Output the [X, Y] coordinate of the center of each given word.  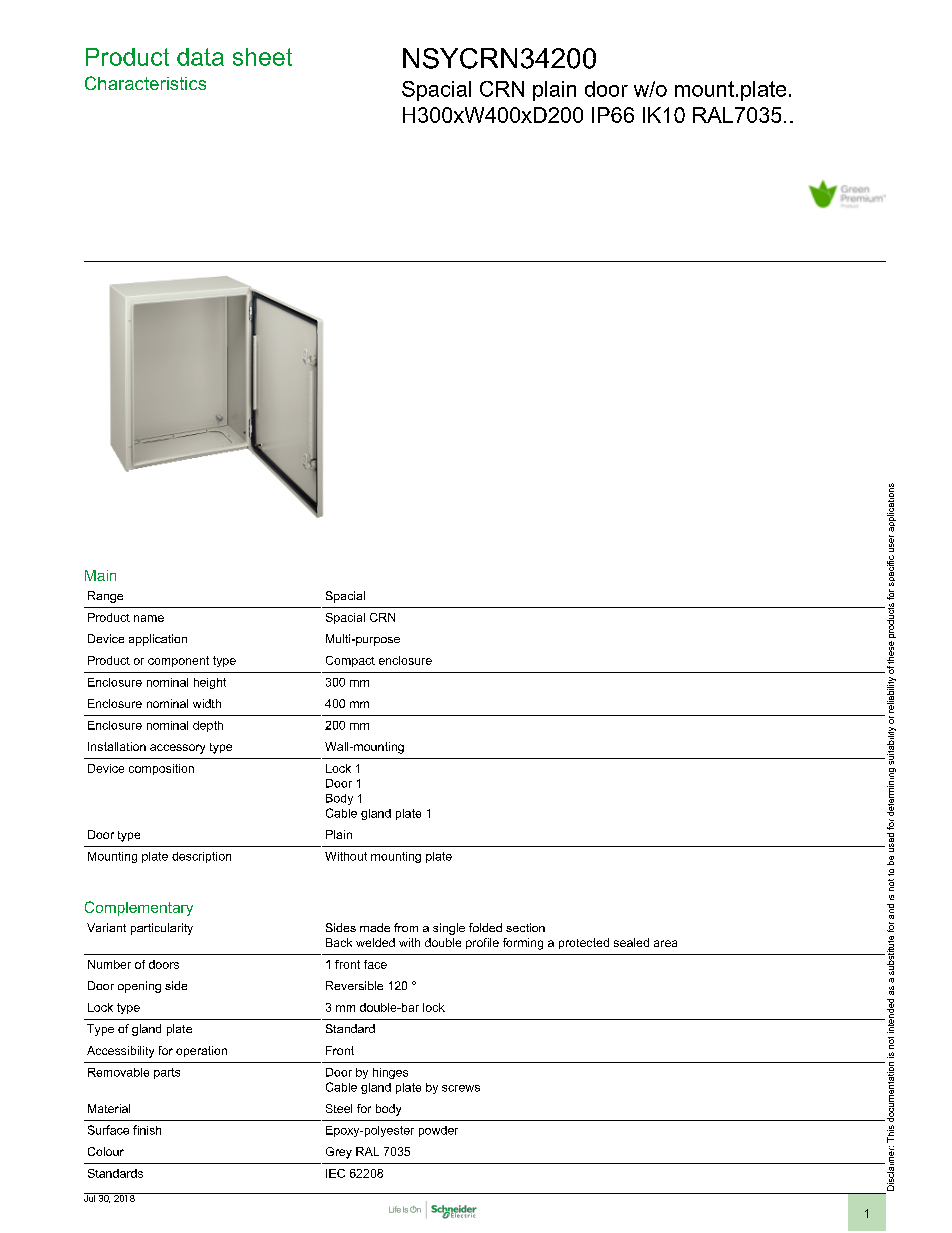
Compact [350, 661]
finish [147, 1130]
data [200, 57]
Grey [339, 1153]
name [149, 618]
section [525, 927]
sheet [262, 57]
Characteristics [145, 83]
